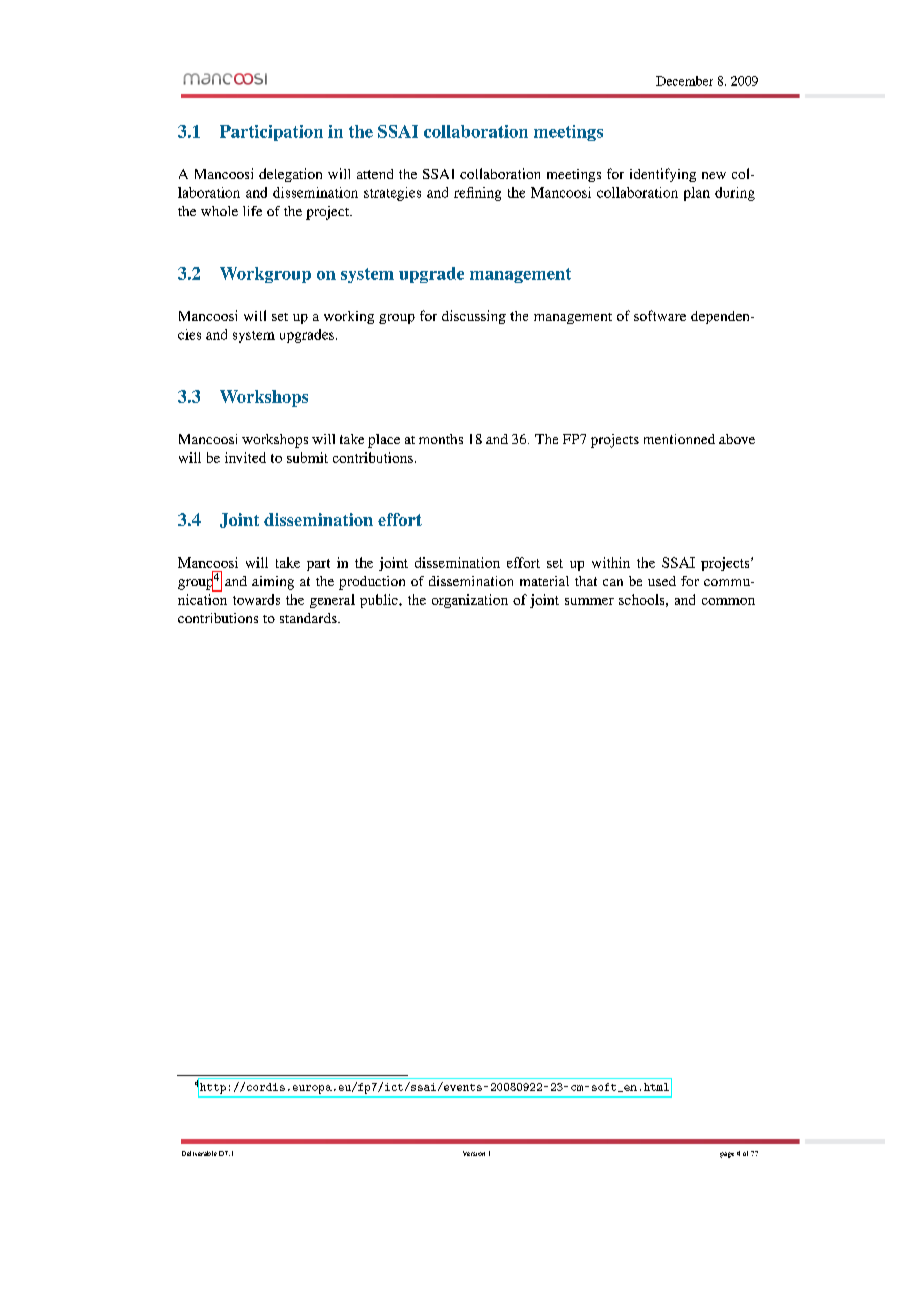  What do you see at coordinates (470, 601) in the document?
I see `organization` at bounding box center [470, 601].
